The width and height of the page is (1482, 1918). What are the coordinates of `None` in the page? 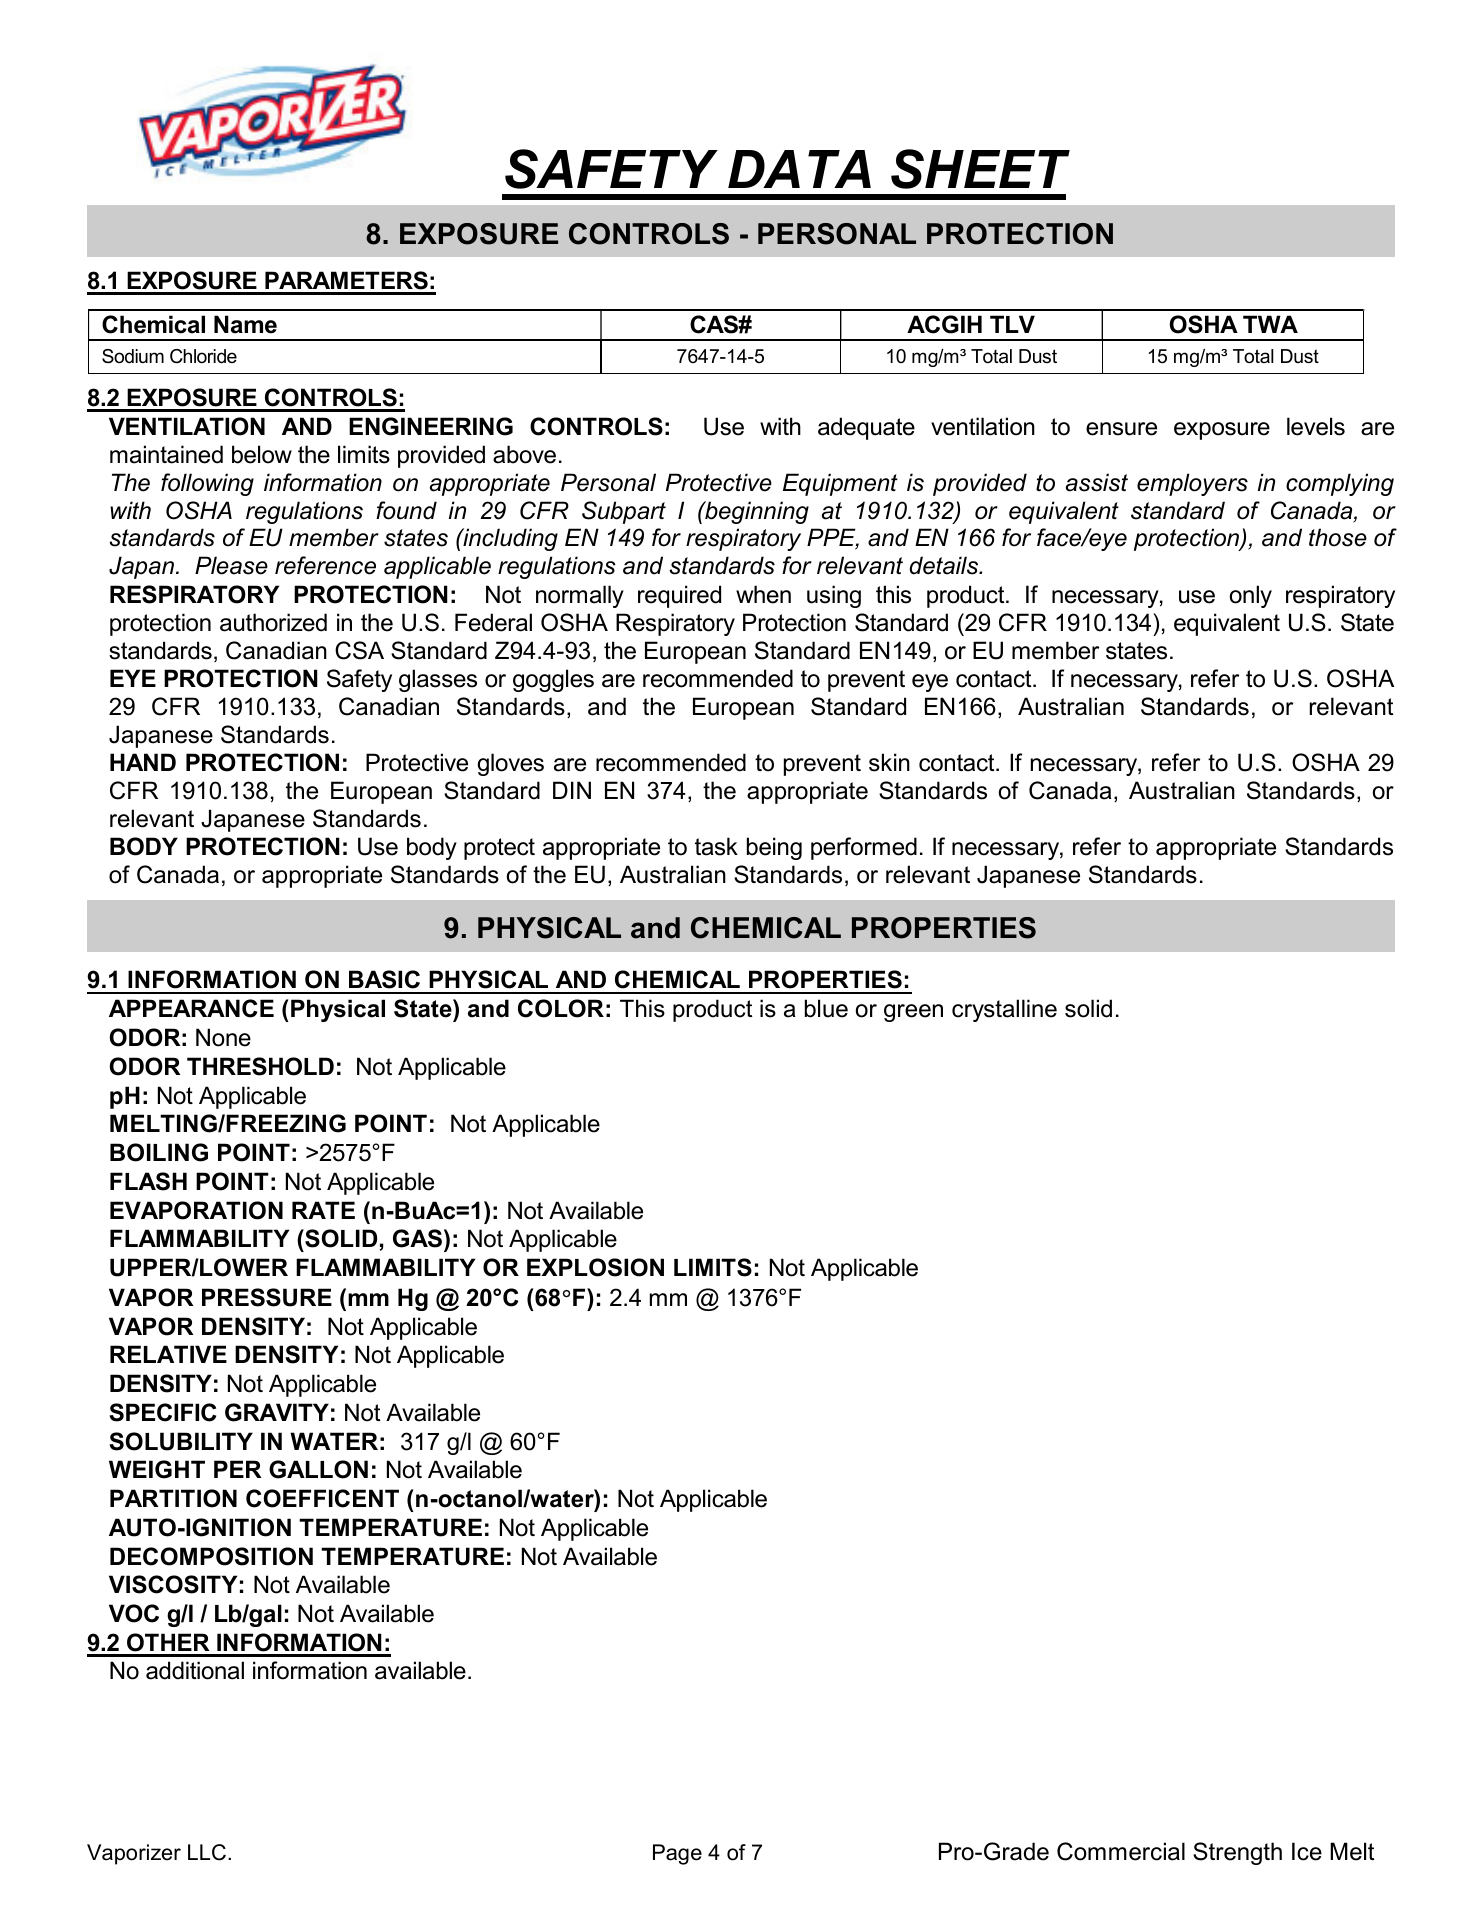 It's located at (223, 1037).
